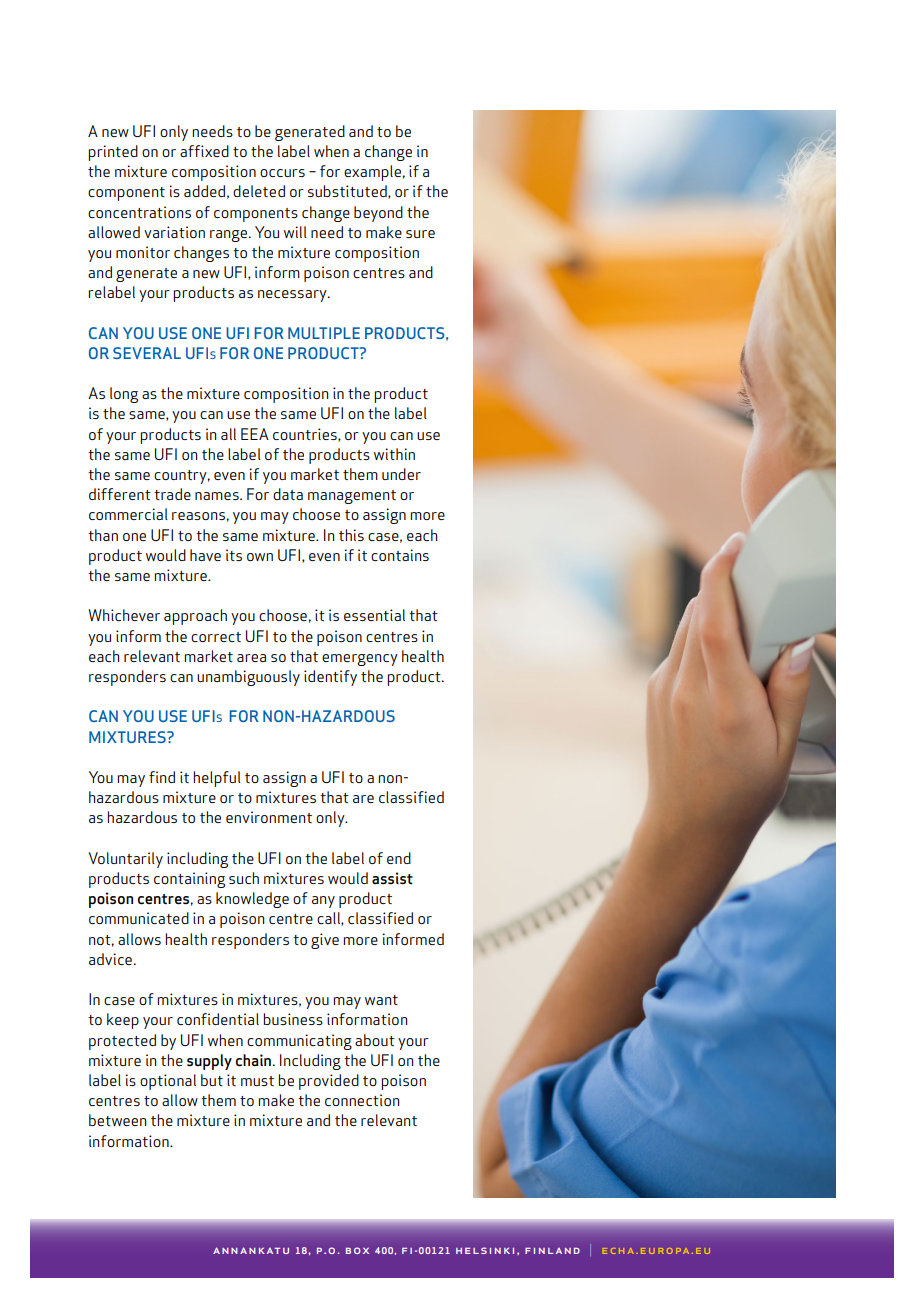  Describe the element at coordinates (126, 860) in the image. I see `Voluntarily` at that location.
